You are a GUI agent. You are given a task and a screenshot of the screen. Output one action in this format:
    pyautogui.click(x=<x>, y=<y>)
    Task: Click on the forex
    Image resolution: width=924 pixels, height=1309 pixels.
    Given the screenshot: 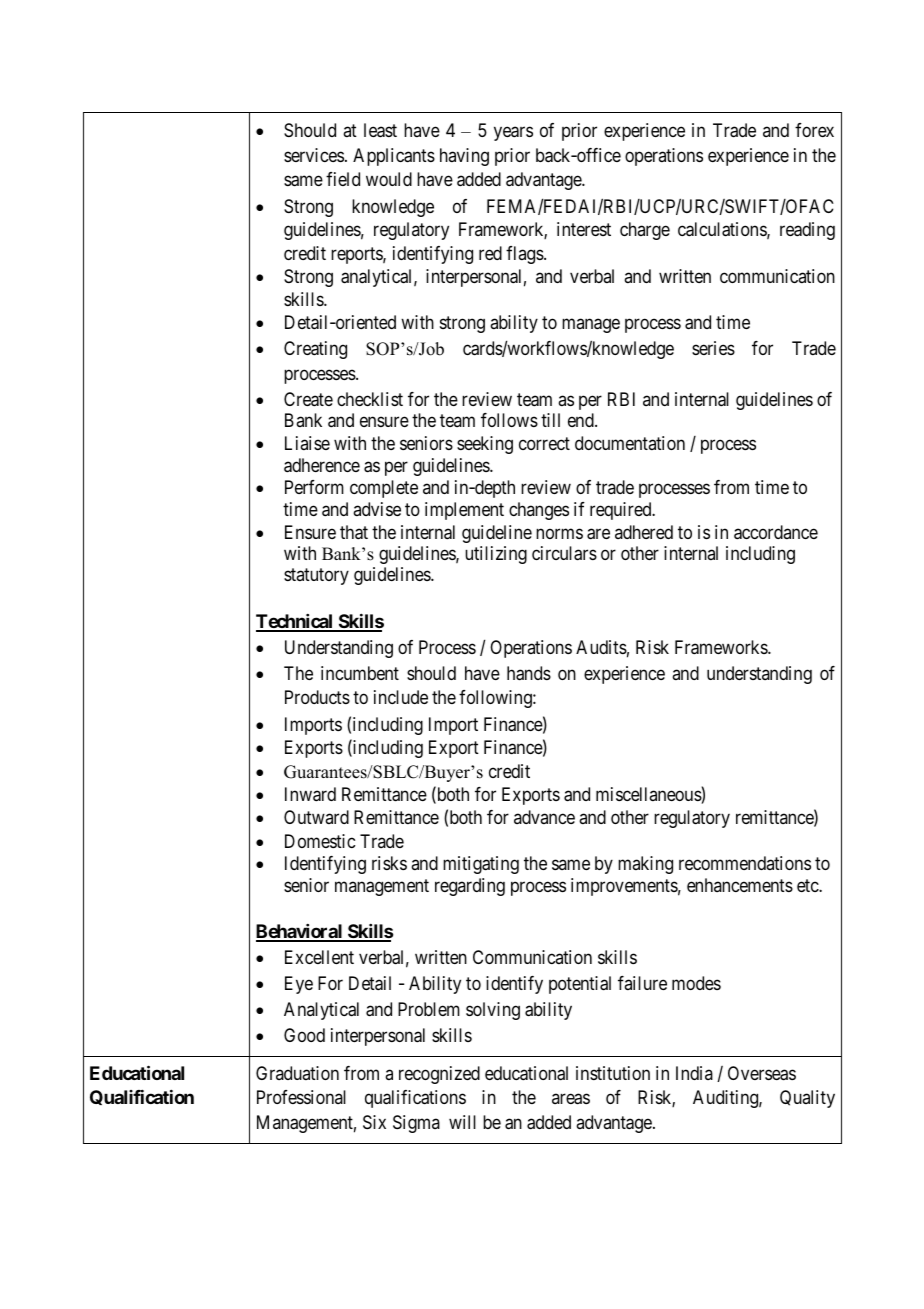 What is the action you would take?
    pyautogui.click(x=814, y=130)
